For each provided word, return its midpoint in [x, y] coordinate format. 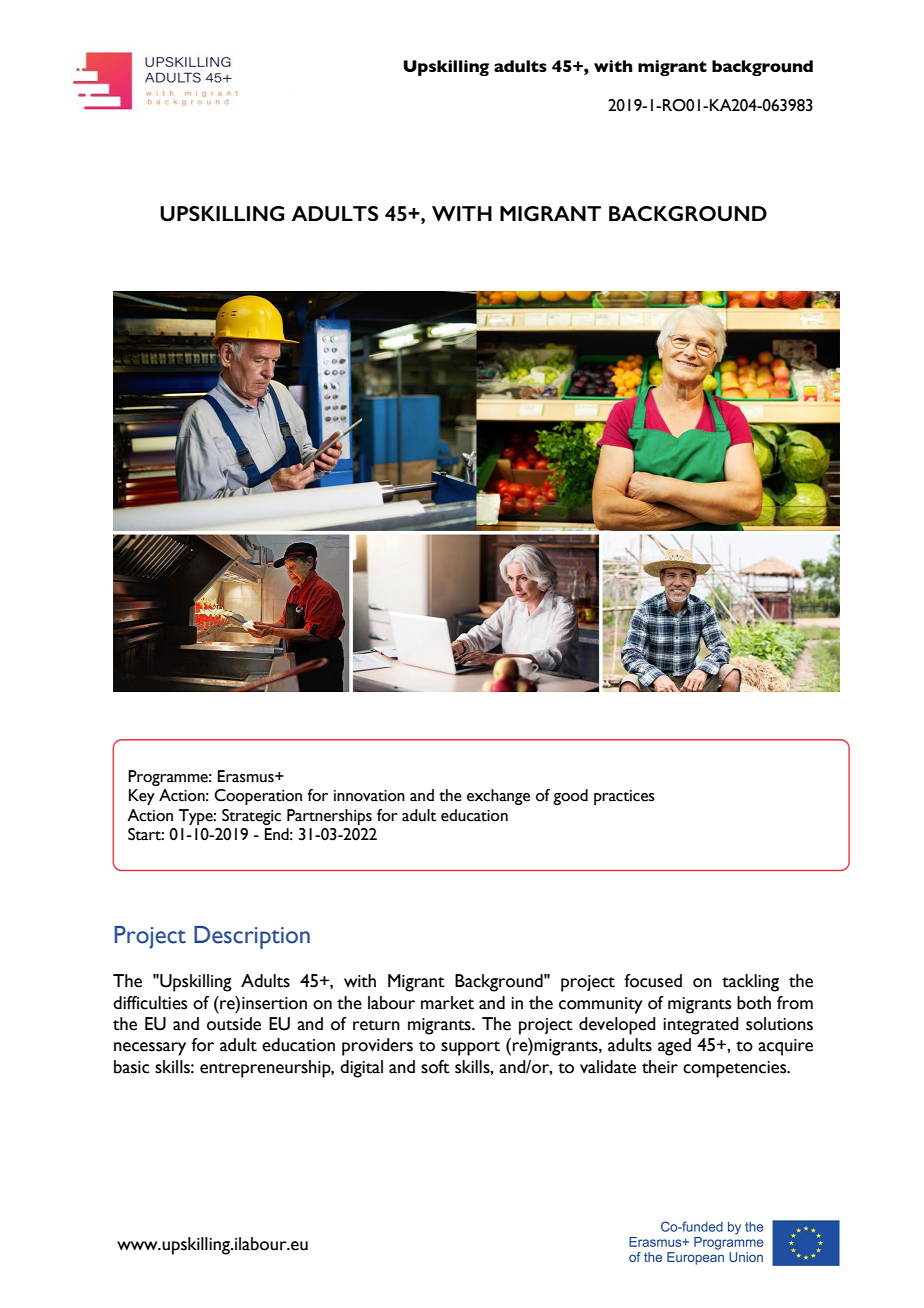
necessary [150, 1049]
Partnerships [329, 817]
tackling [750, 983]
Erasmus [247, 776]
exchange [498, 797]
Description [252, 937]
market [447, 1003]
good [570, 797]
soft [435, 1067]
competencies [736, 1069]
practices [624, 797]
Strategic [251, 817]
